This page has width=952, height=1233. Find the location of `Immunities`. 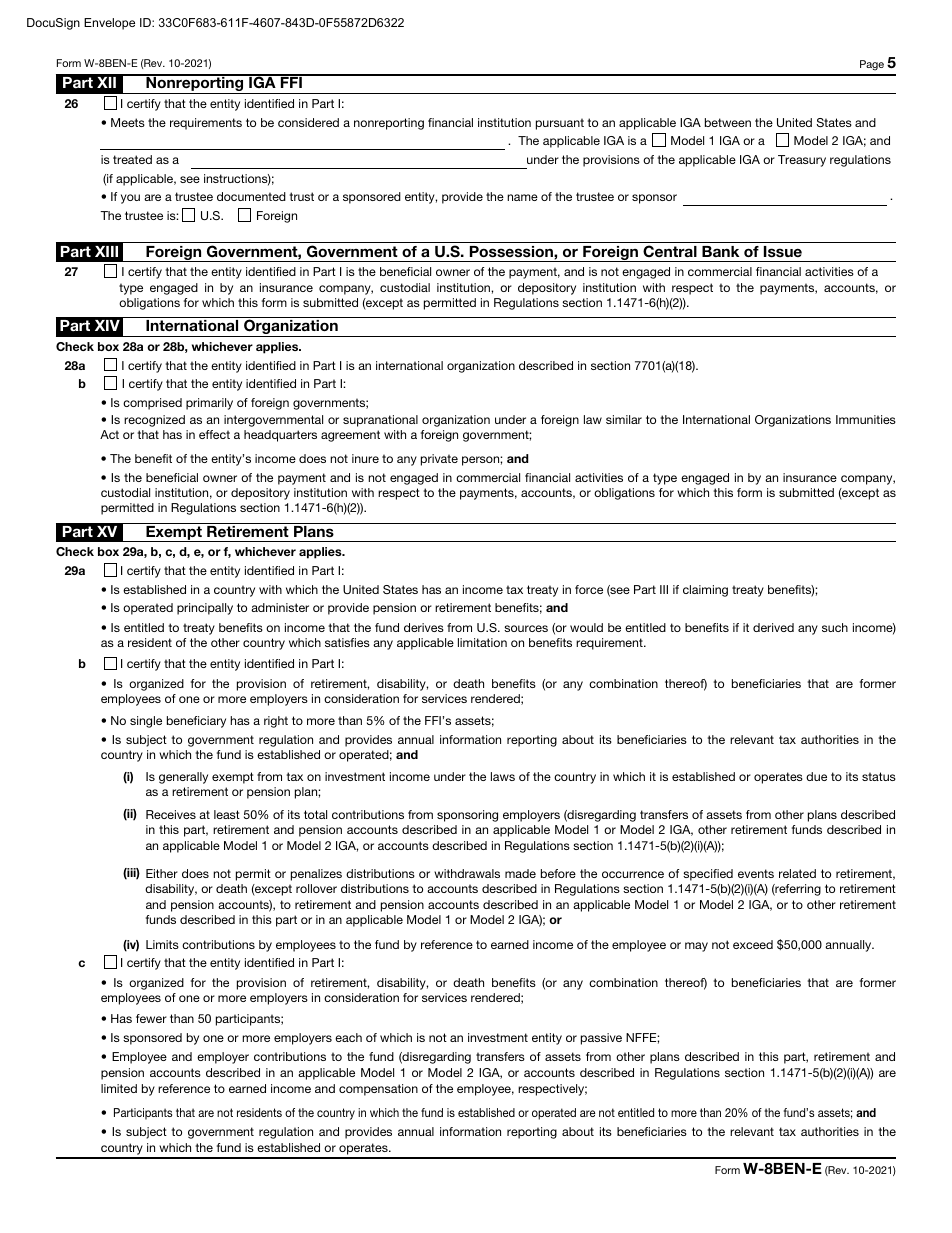

Immunities is located at coordinates (866, 419).
